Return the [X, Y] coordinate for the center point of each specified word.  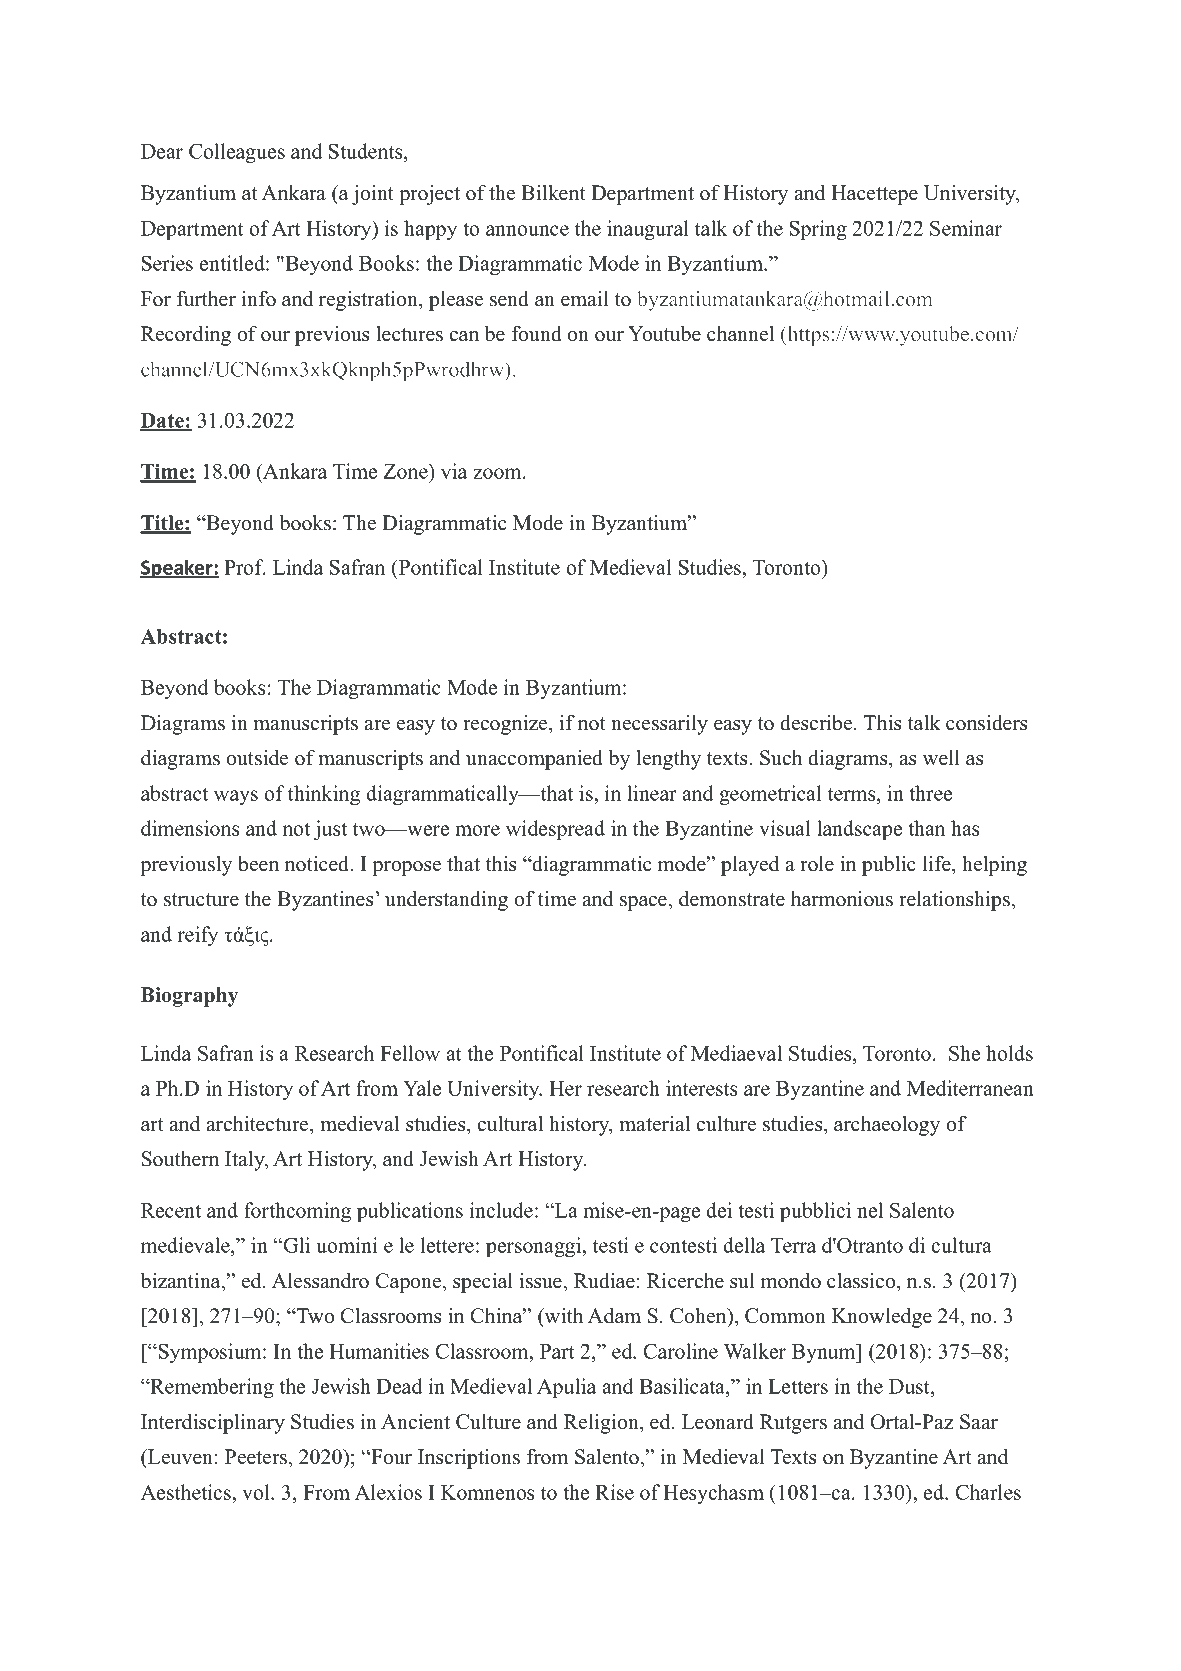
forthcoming [297, 1212]
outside [257, 758]
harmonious [842, 899]
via [454, 471]
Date [163, 421]
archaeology [887, 1126]
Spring [818, 230]
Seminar [966, 228]
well [941, 758]
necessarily [659, 725]
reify [198, 936]
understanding [446, 901]
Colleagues [237, 153]
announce [527, 230]
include [501, 1210]
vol [257, 1492]
